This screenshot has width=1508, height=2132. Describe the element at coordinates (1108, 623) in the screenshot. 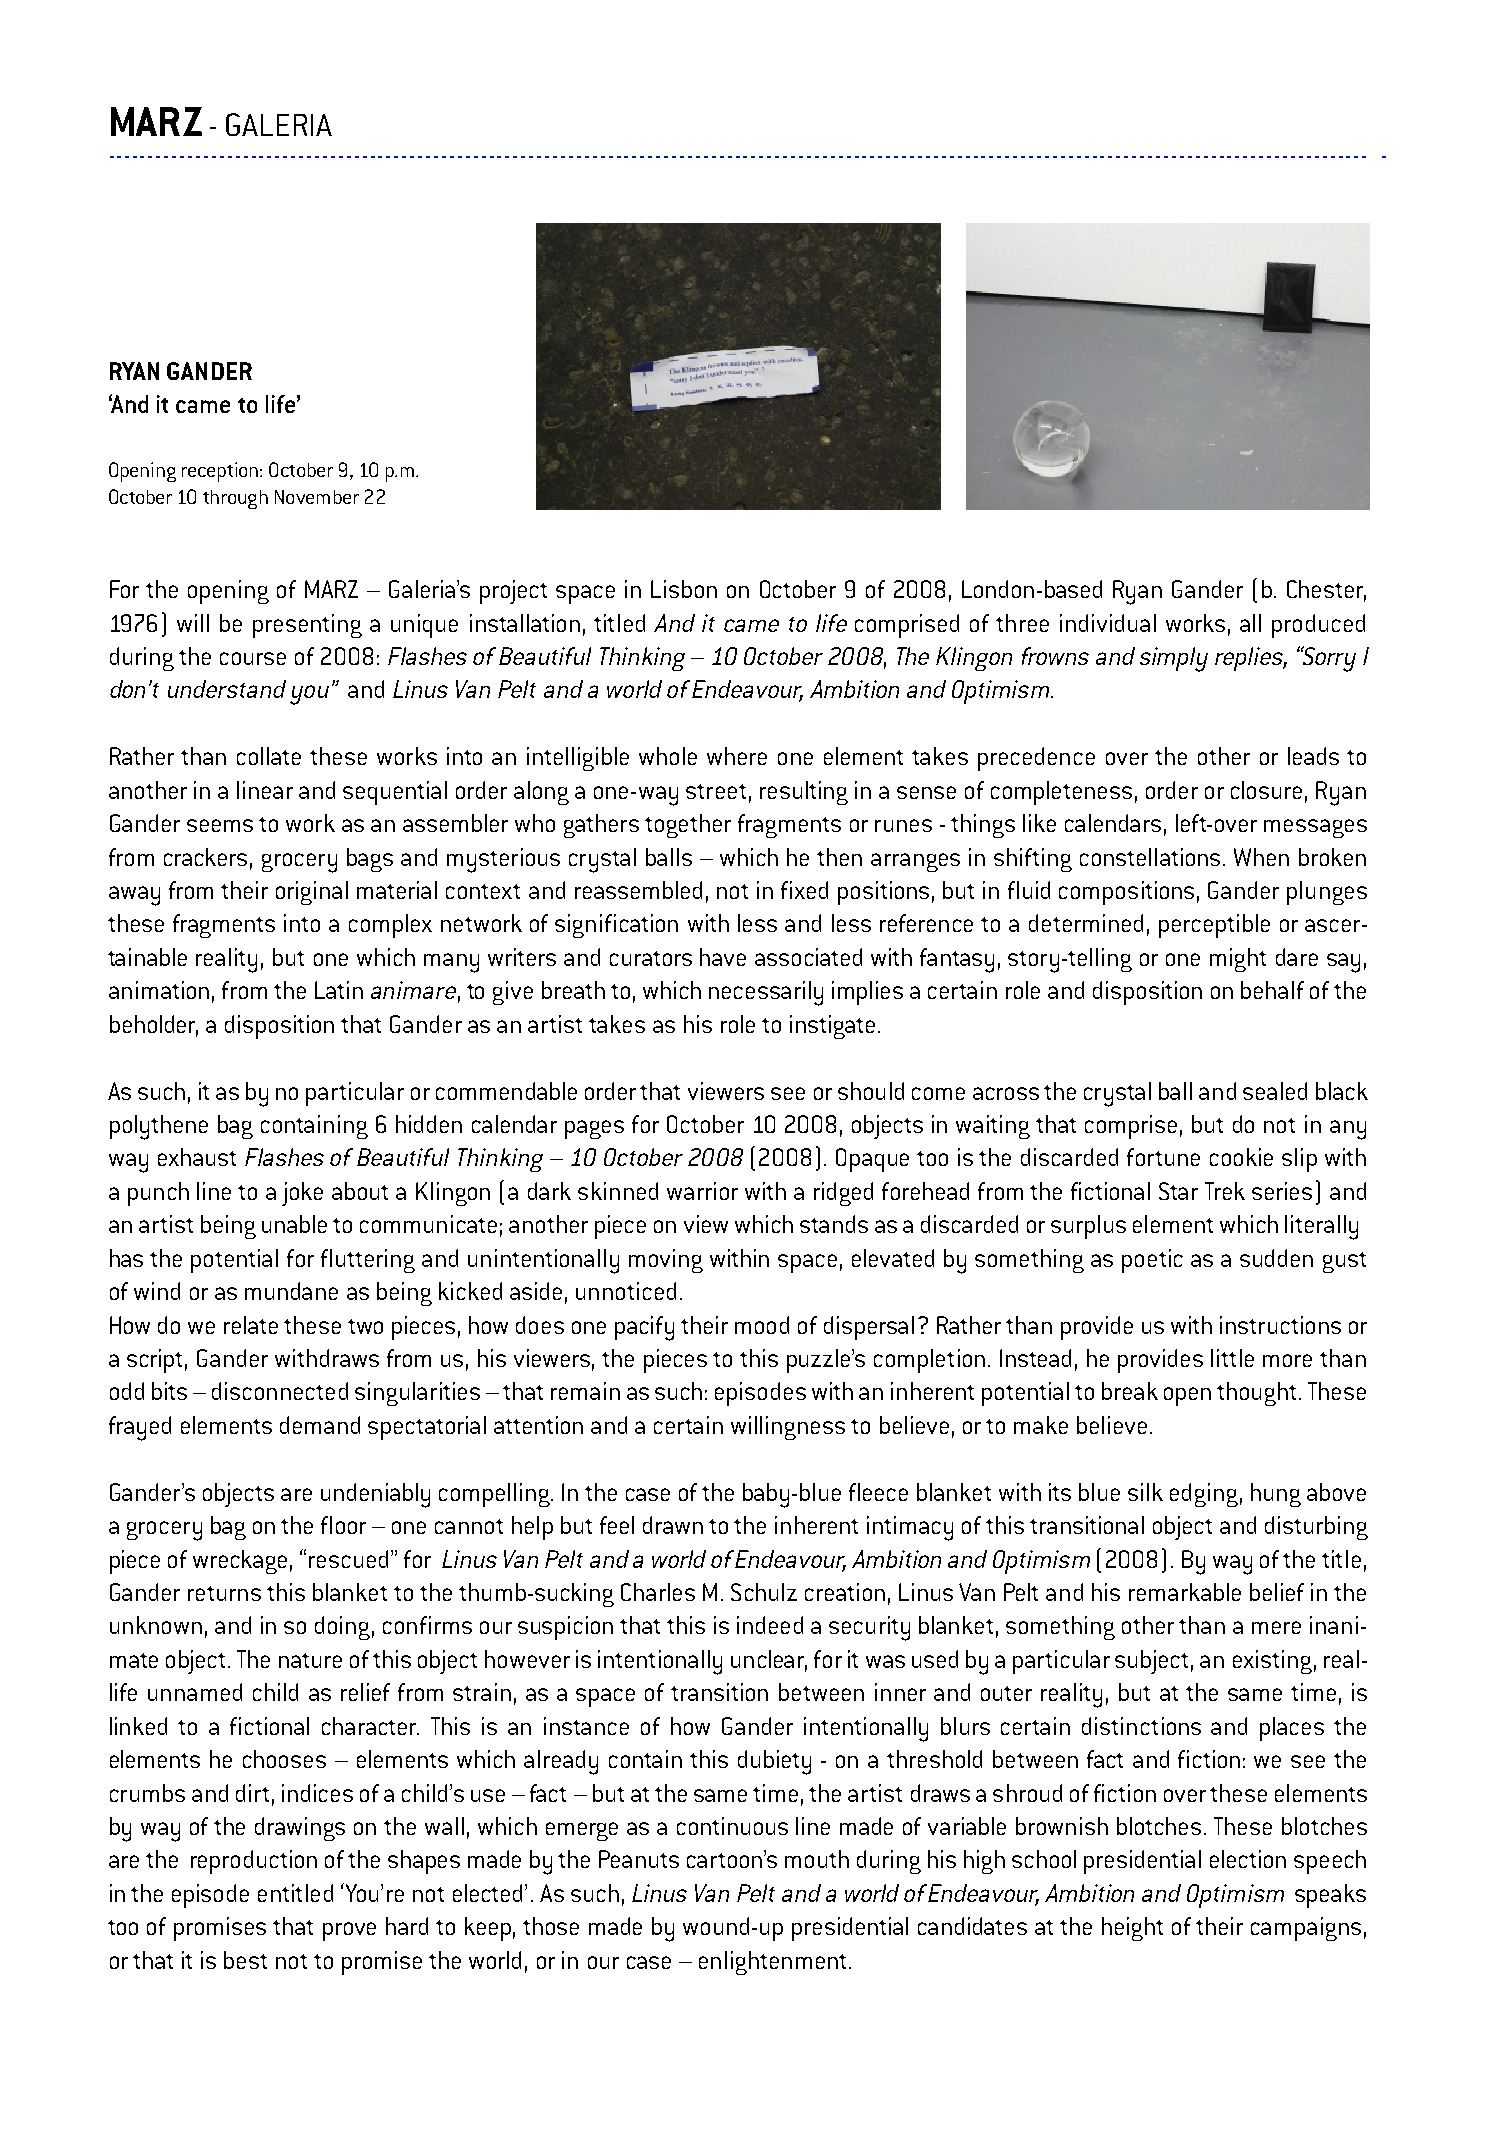

I see `individual` at that location.
